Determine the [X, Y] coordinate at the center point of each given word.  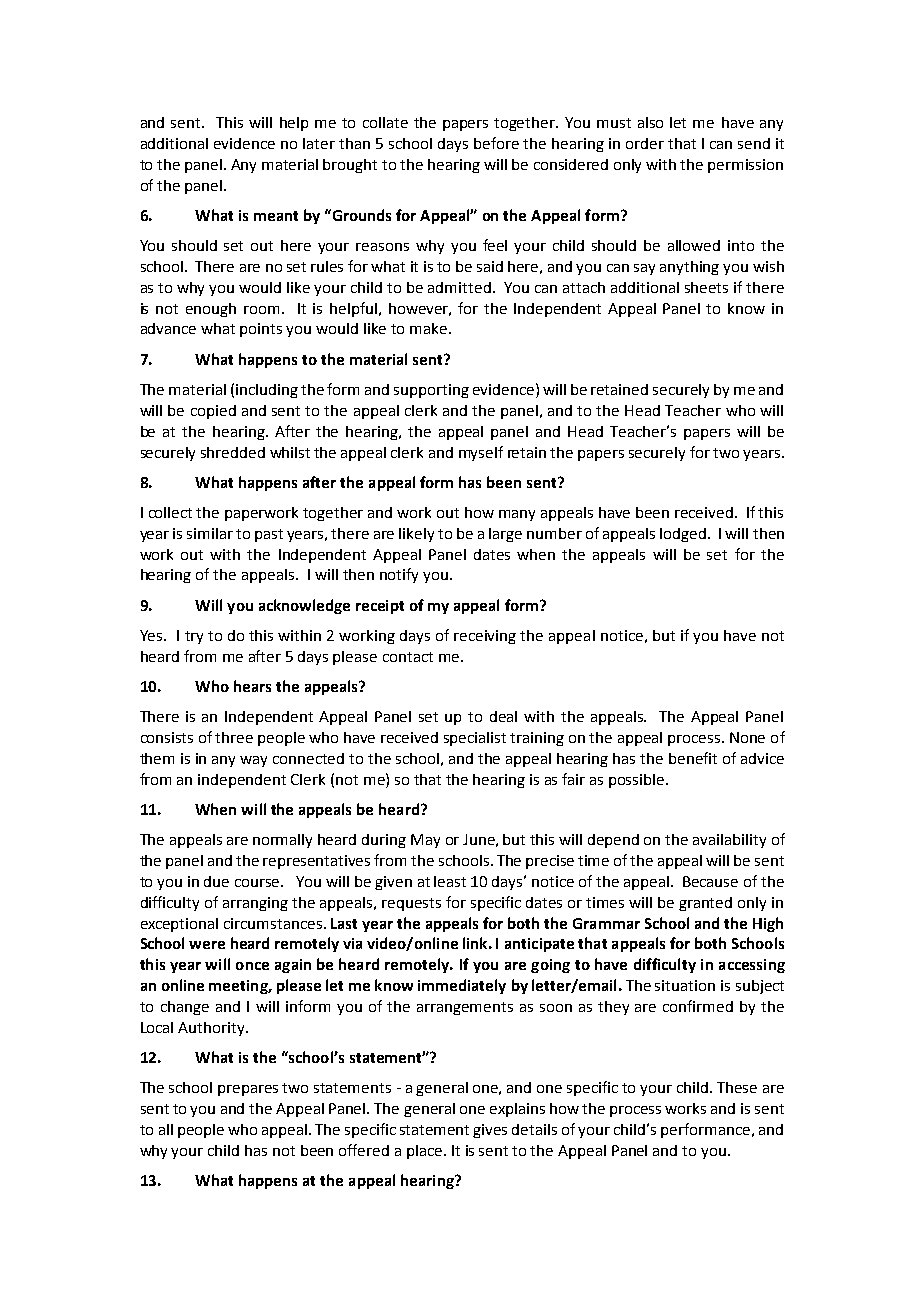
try [194, 637]
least [450, 881]
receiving [485, 637]
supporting [431, 391]
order [645, 143]
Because [710, 881]
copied [213, 412]
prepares [248, 1090]
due [216, 881]
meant [276, 216]
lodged [683, 535]
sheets [706, 287]
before [496, 143]
